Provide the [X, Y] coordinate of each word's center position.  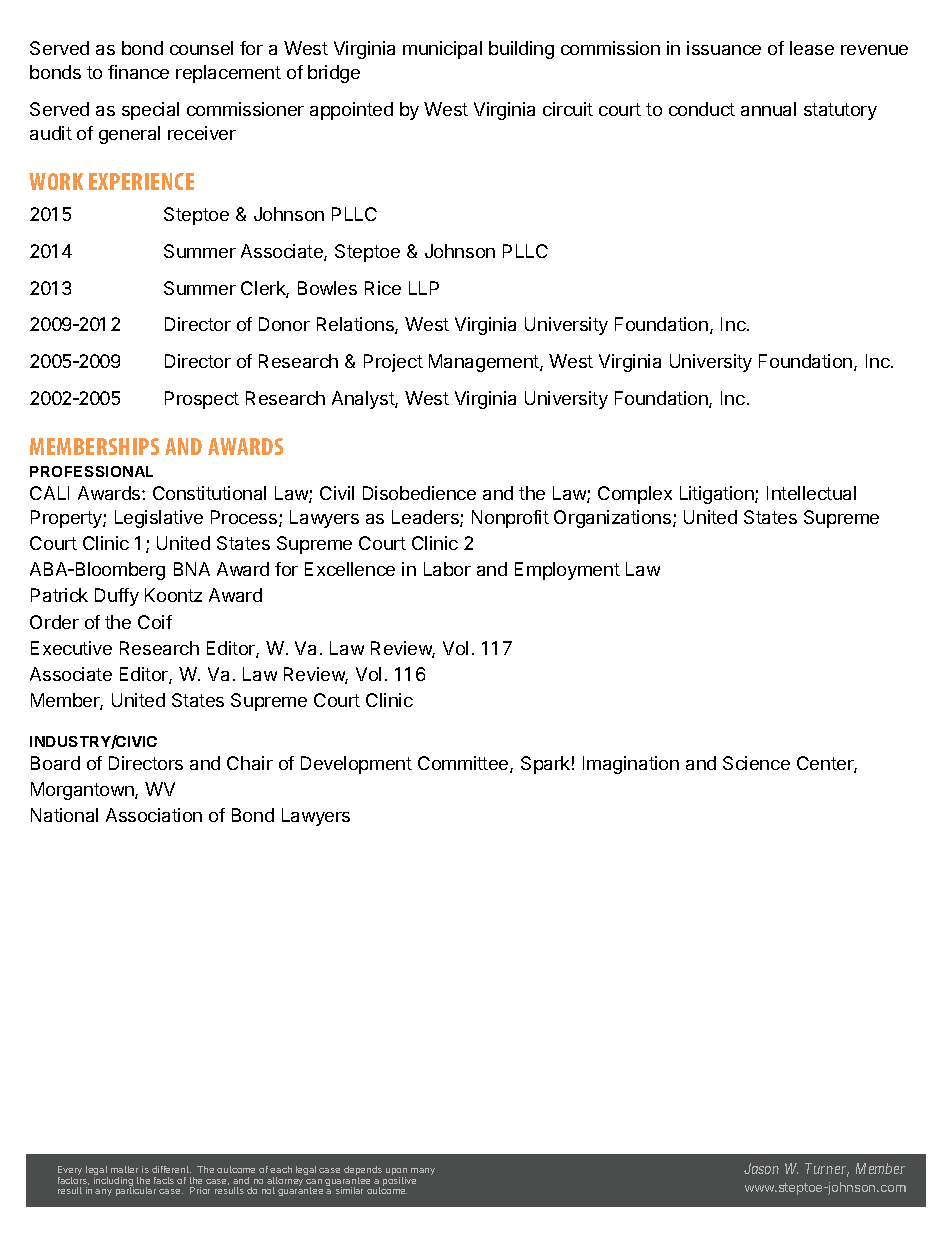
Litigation [718, 495]
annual [768, 109]
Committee [464, 764]
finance [138, 72]
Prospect [202, 400]
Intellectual [811, 493]
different [171, 1169]
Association [154, 815]
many [423, 1171]
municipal [442, 50]
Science [756, 763]
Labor [447, 569]
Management [485, 363]
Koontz [173, 595]
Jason [761, 1168]
